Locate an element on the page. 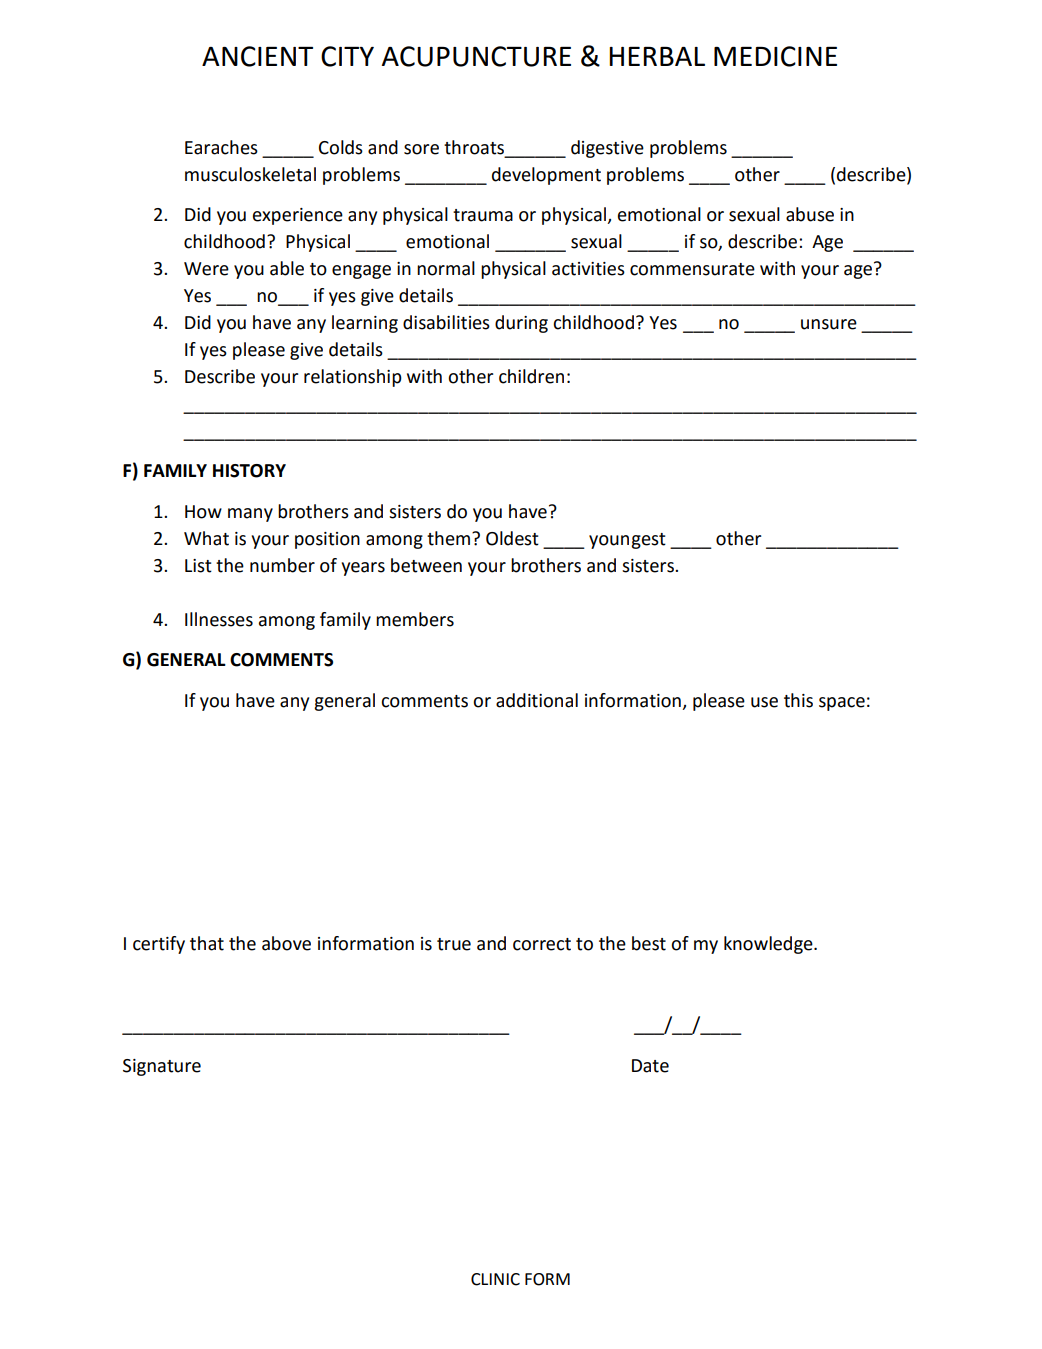 This page has width=1042, height=1349. Illnesses is located at coordinates (219, 619).
